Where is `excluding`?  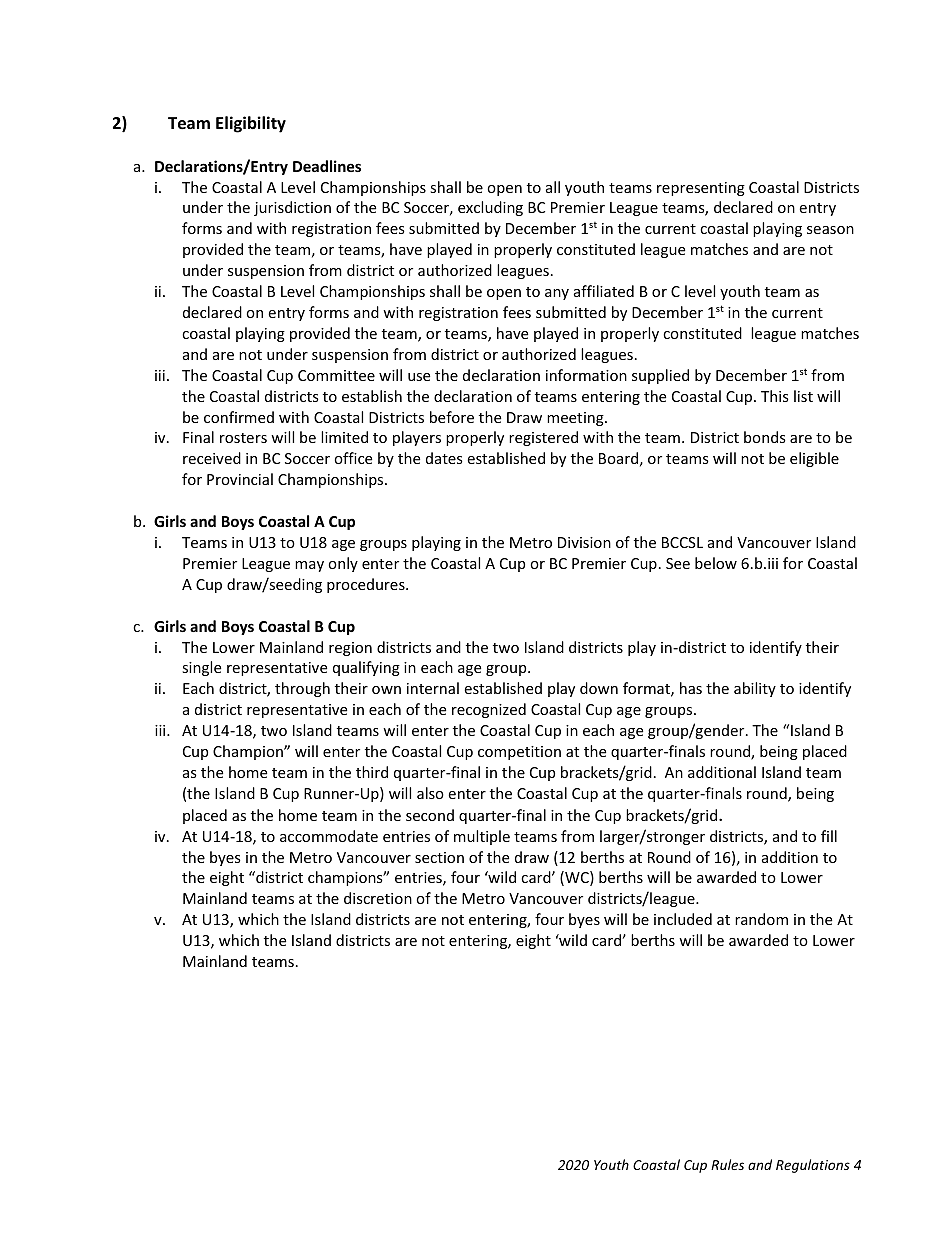
excluding is located at coordinates (490, 208).
